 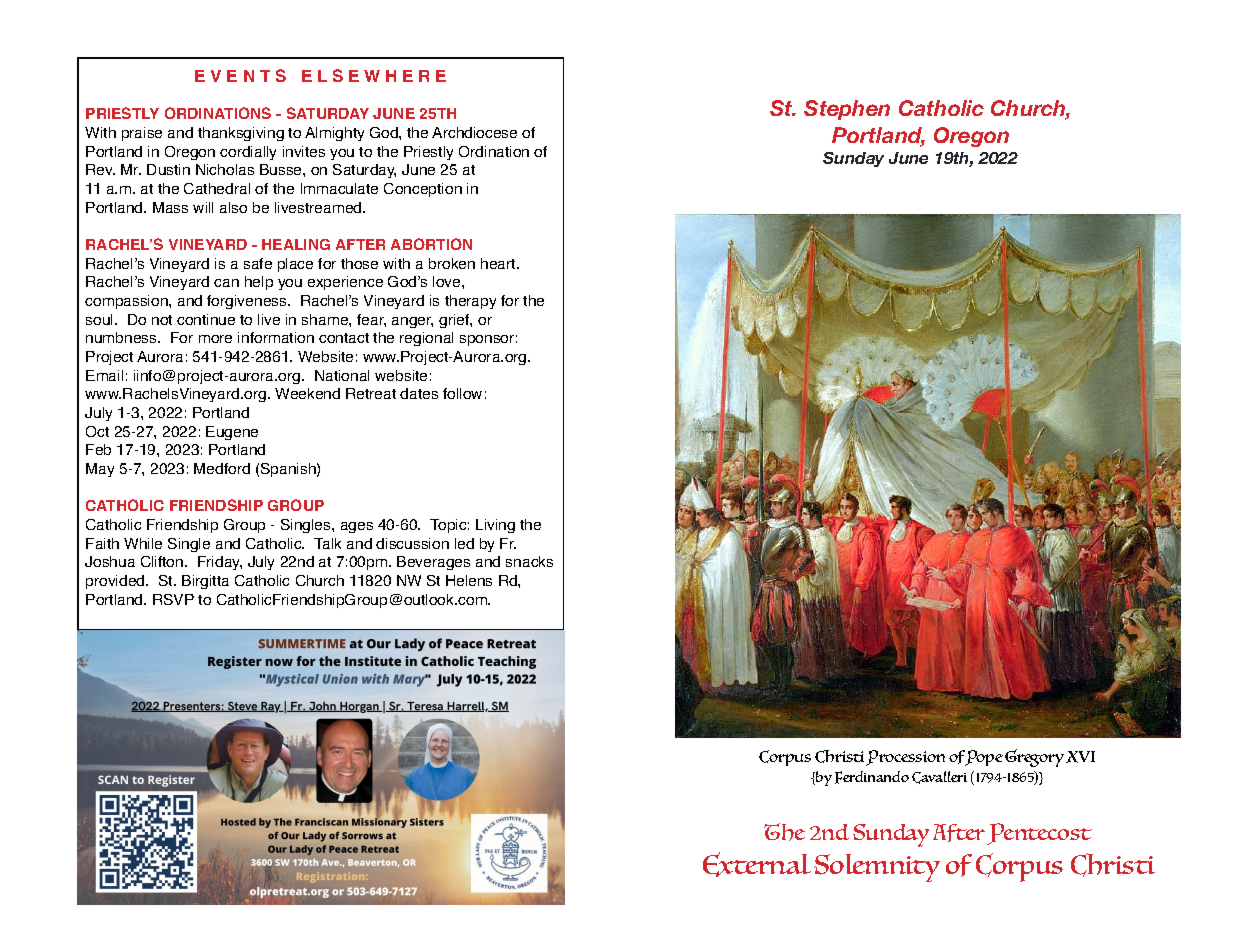 What do you see at coordinates (470, 302) in the screenshot?
I see `therapy` at bounding box center [470, 302].
